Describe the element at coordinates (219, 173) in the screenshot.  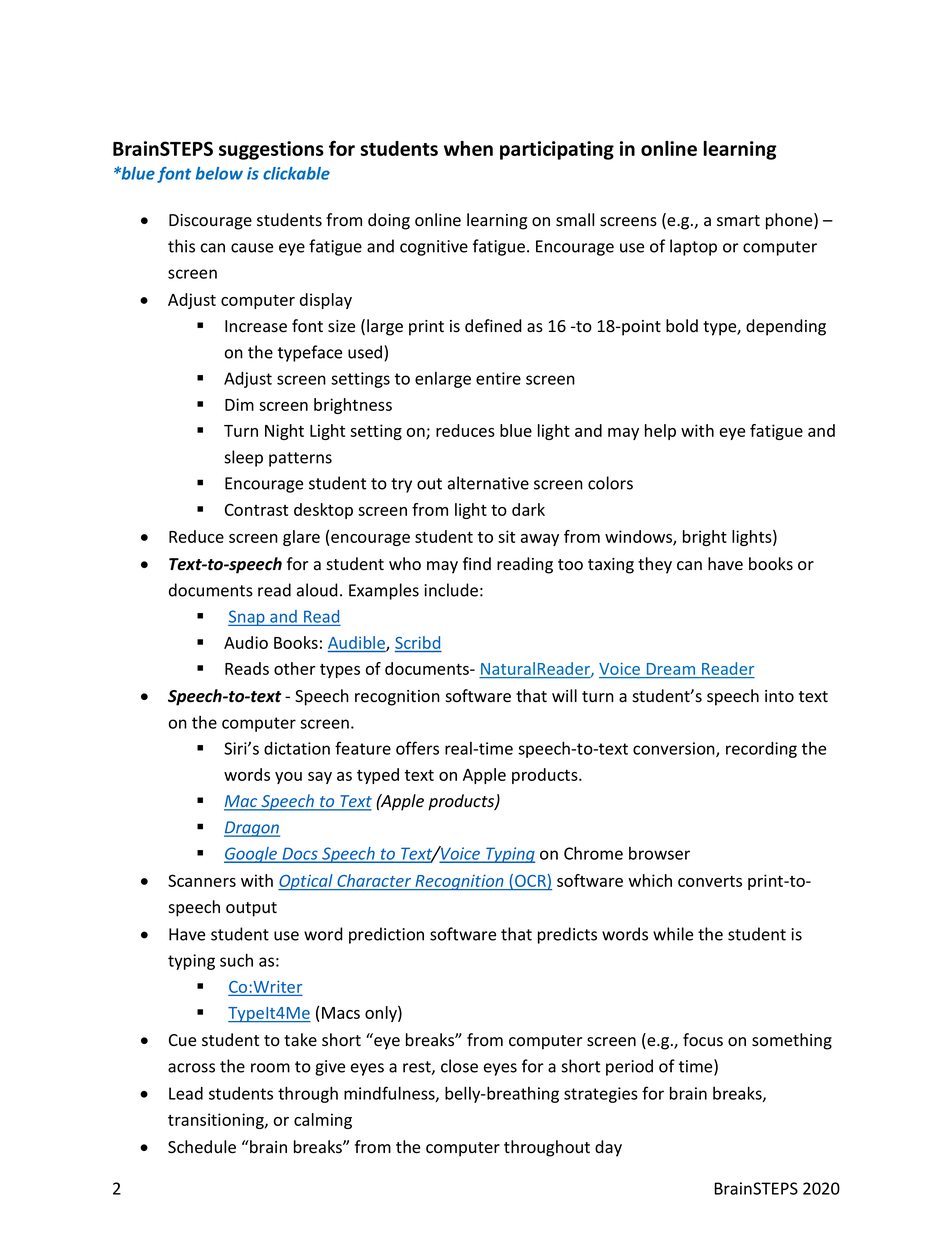
I see `below` at that location.
